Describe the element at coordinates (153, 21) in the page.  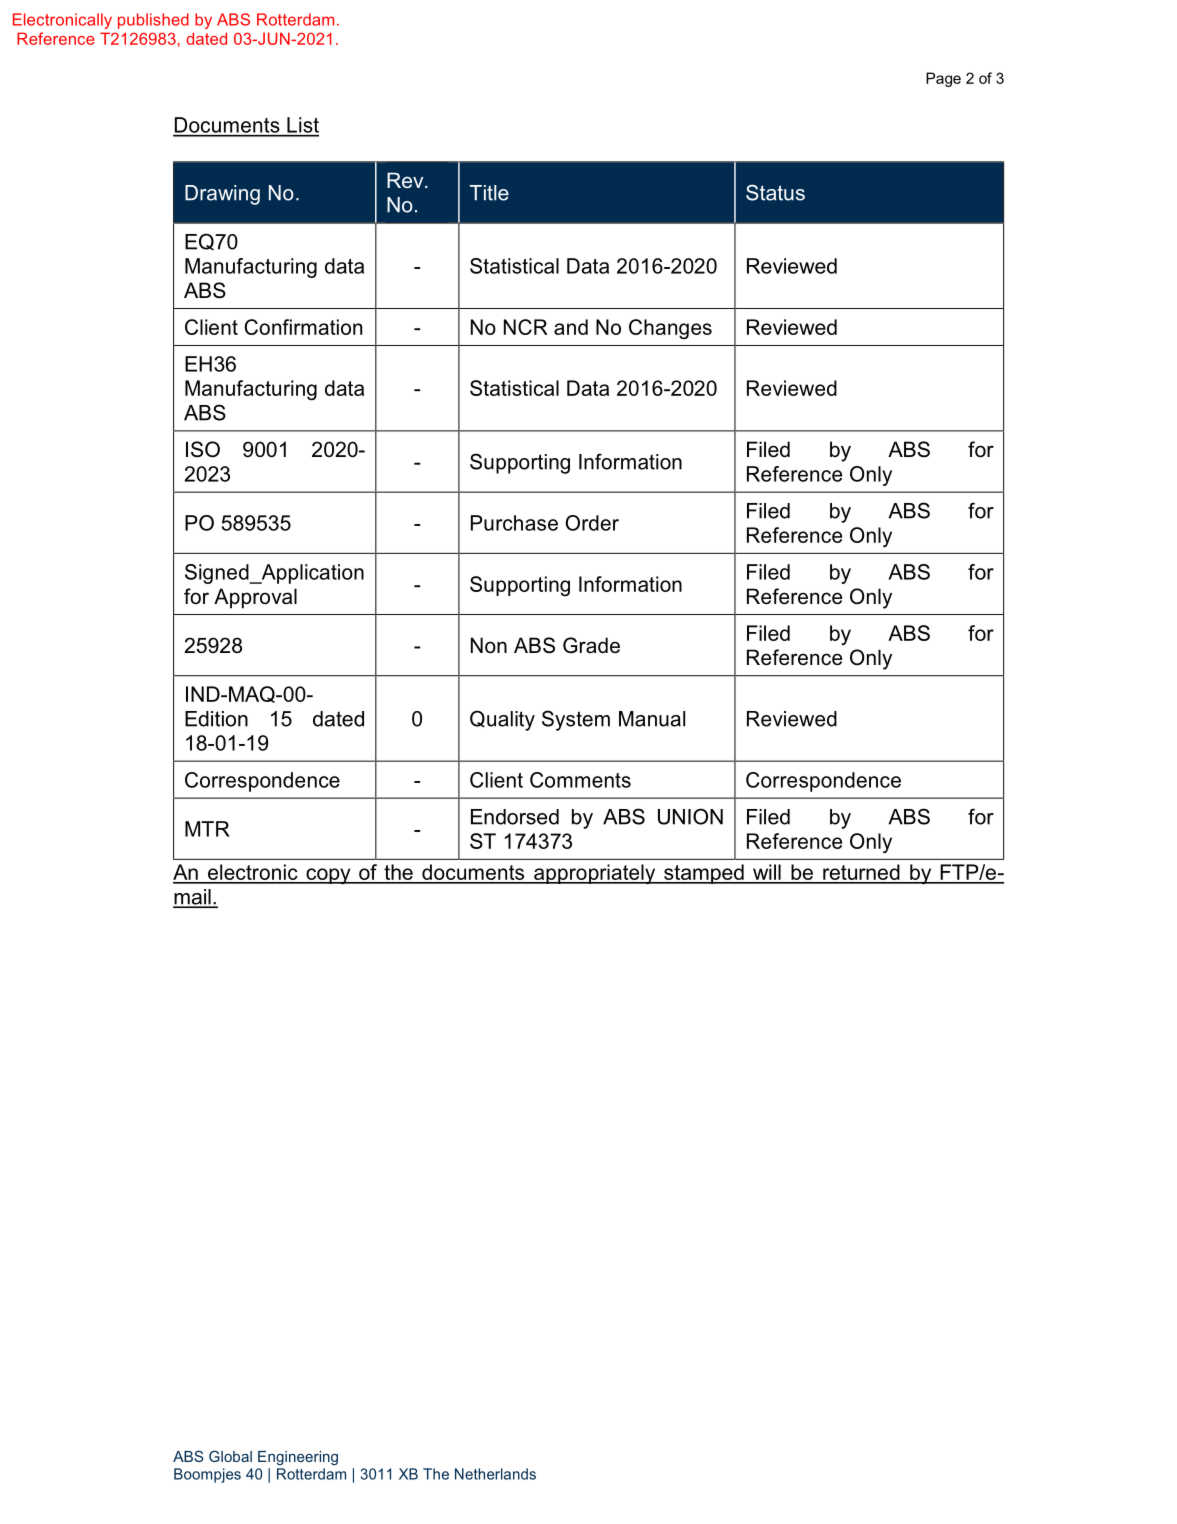
I see `published` at that location.
